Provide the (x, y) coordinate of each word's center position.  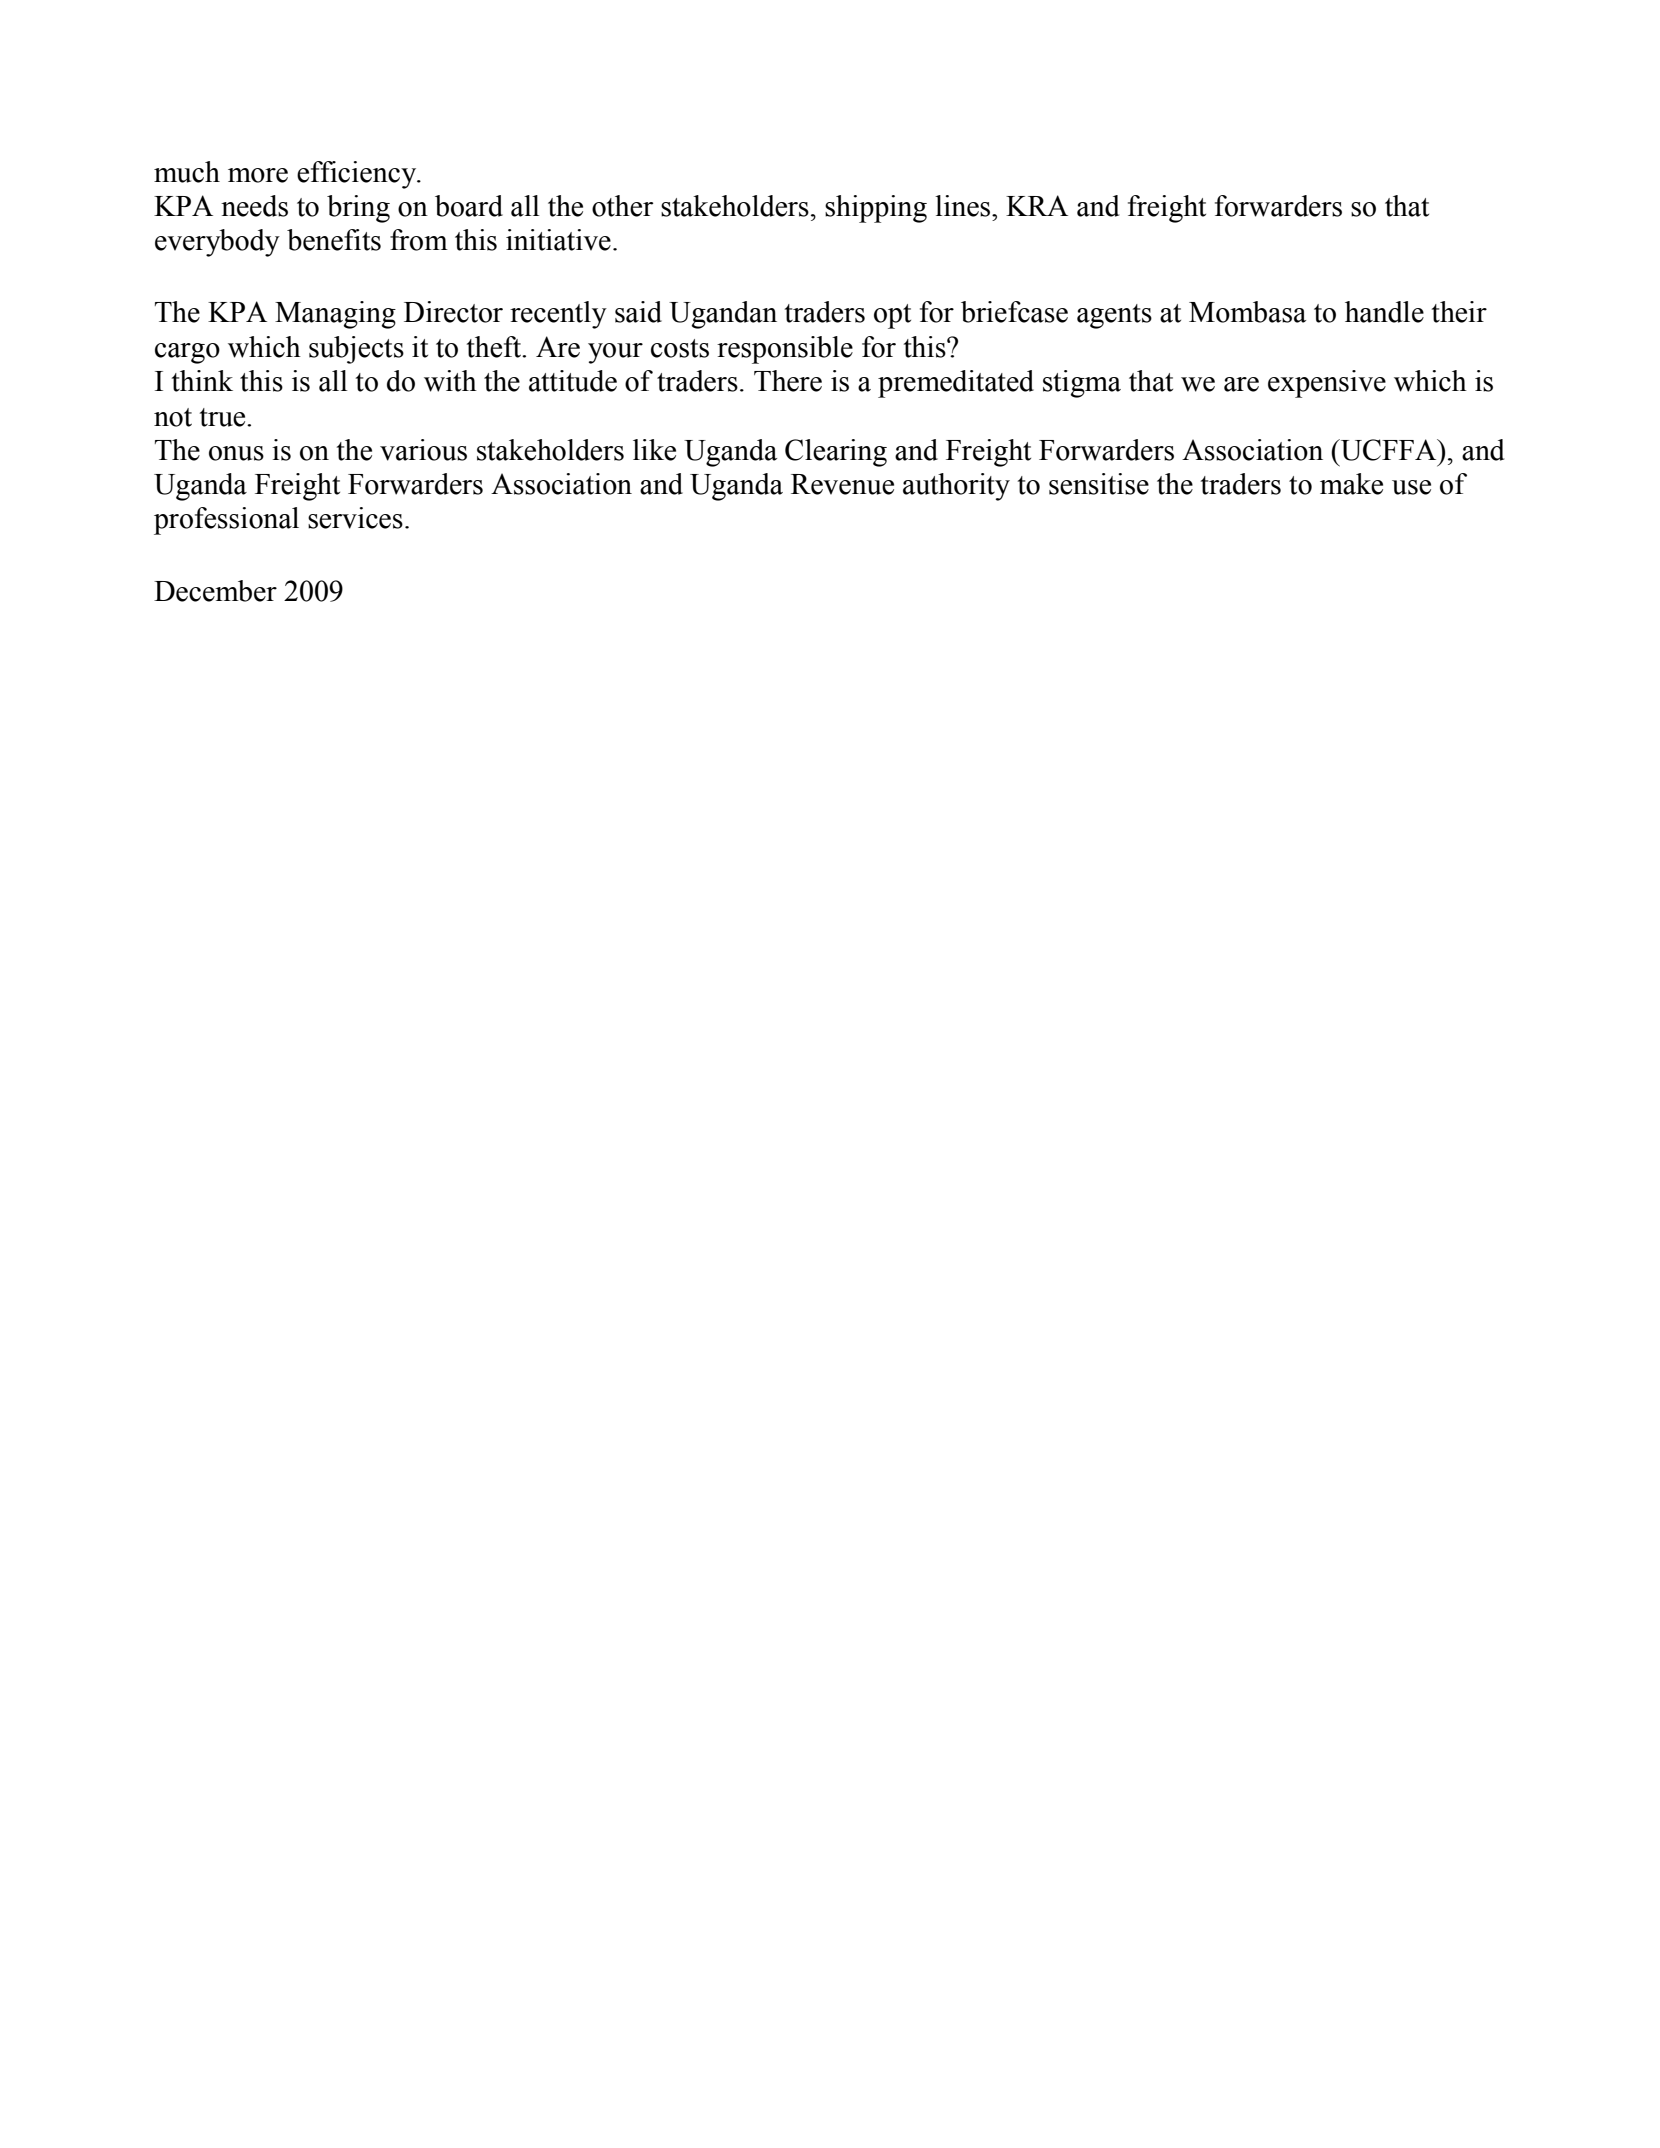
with (450, 381)
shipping (876, 209)
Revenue (842, 484)
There (788, 381)
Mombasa (1247, 312)
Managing (335, 315)
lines (962, 206)
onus (236, 453)
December (215, 591)
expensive (1327, 384)
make (1351, 484)
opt (892, 316)
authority (956, 487)
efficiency (358, 175)
